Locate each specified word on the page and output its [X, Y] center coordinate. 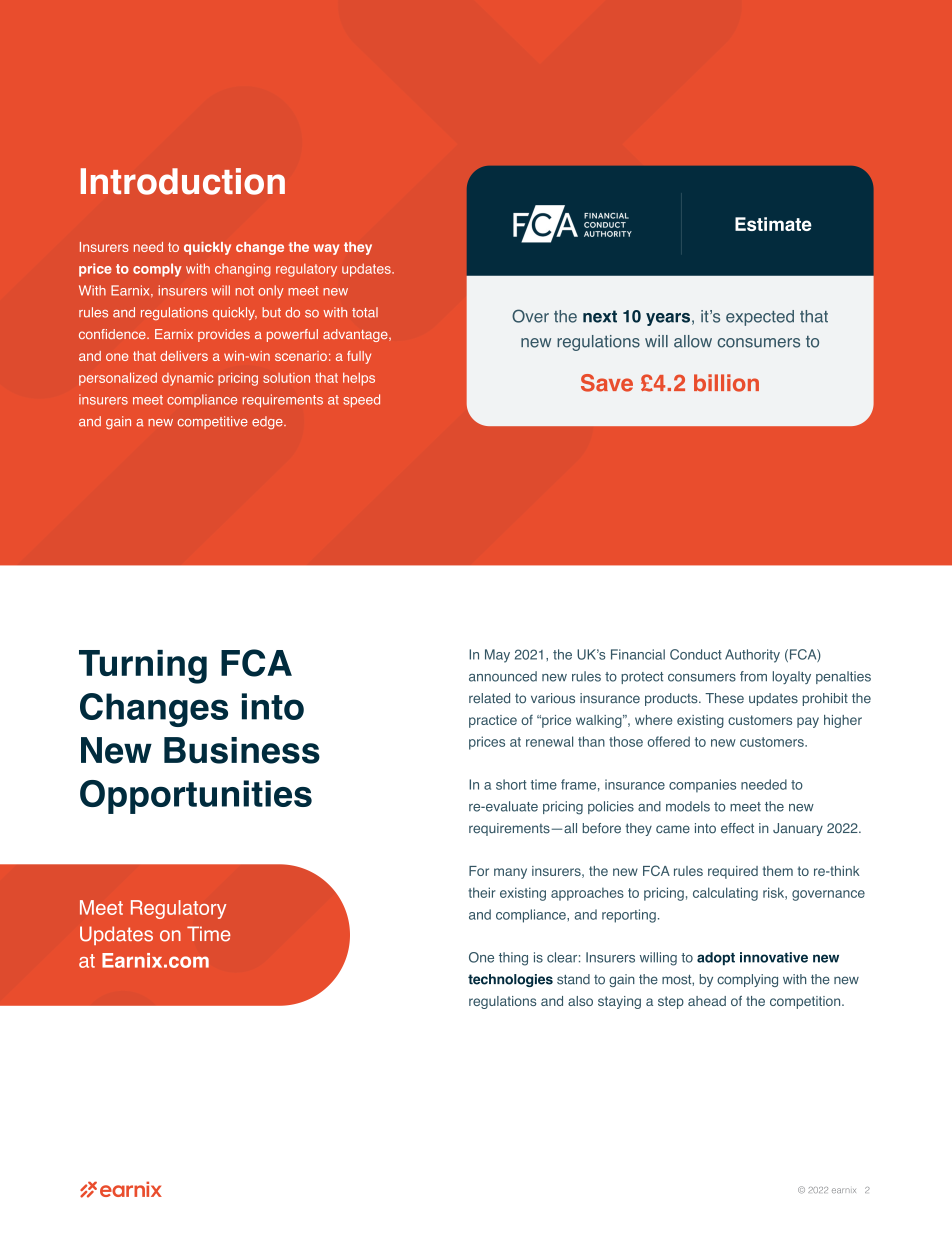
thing [513, 959]
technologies [510, 980]
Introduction [183, 181]
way [326, 249]
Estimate [773, 224]
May [497, 656]
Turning [143, 667]
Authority [752, 656]
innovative [774, 957]
